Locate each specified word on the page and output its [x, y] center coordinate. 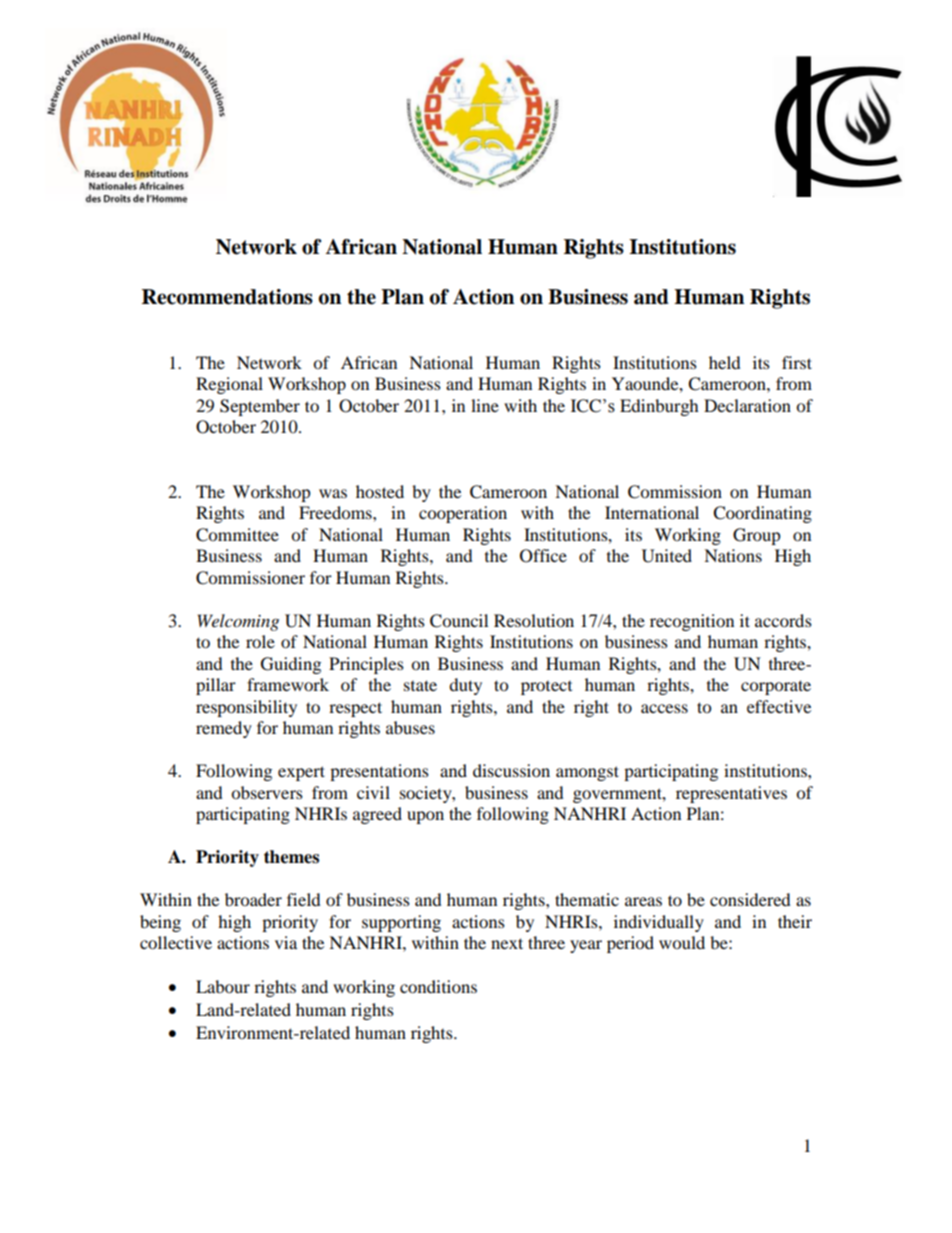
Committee [237, 535]
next [507, 943]
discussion [511, 770]
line [485, 405]
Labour [223, 986]
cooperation [463, 514]
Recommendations [227, 297]
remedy [224, 729]
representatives [731, 794]
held [725, 362]
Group [757, 536]
